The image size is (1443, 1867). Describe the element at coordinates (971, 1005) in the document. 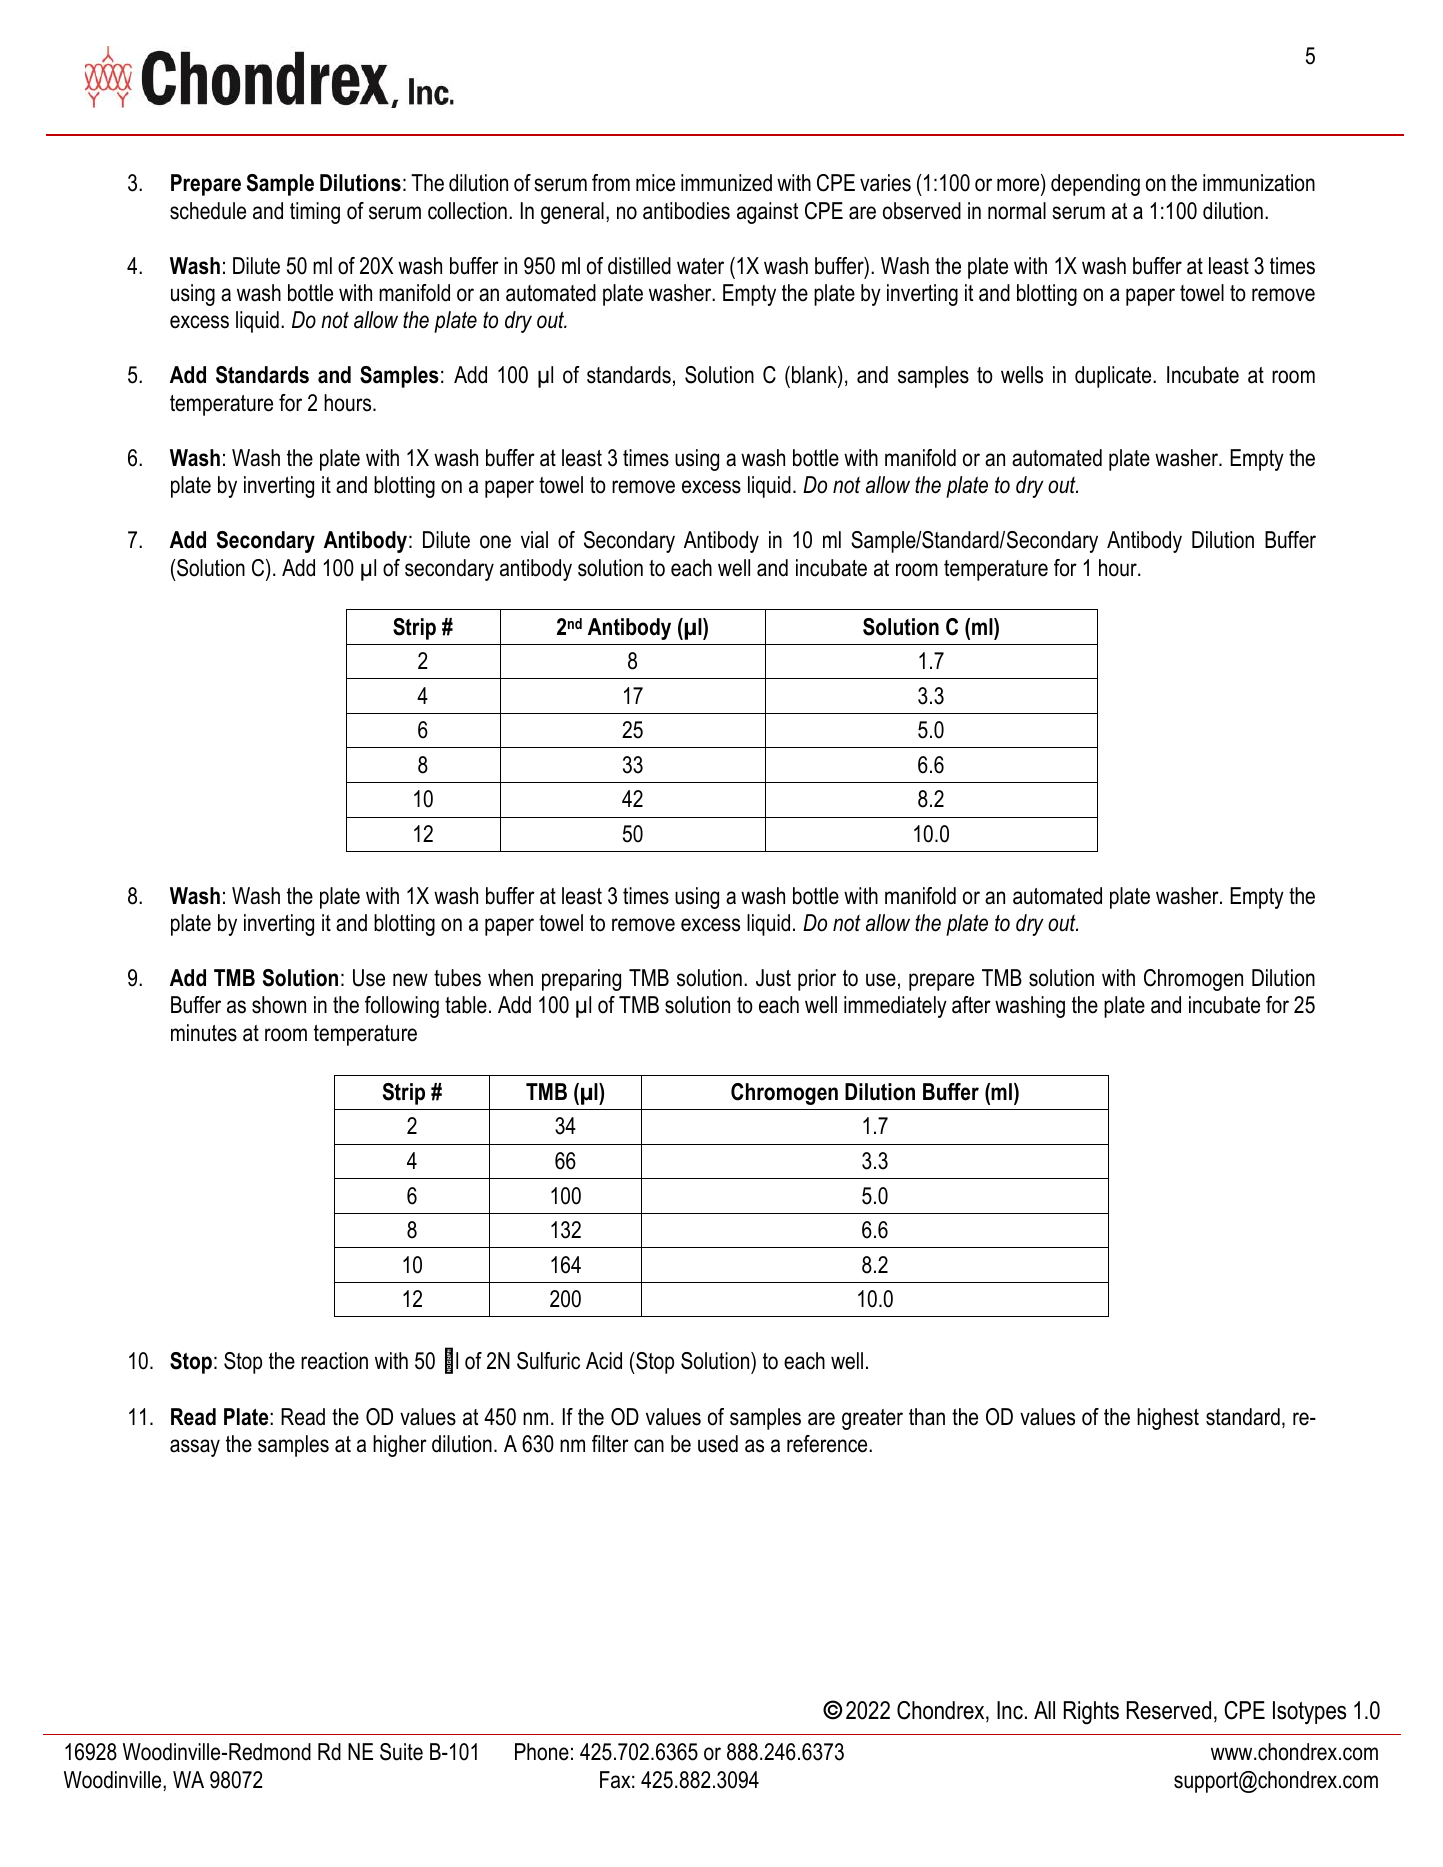

I see `after` at that location.
